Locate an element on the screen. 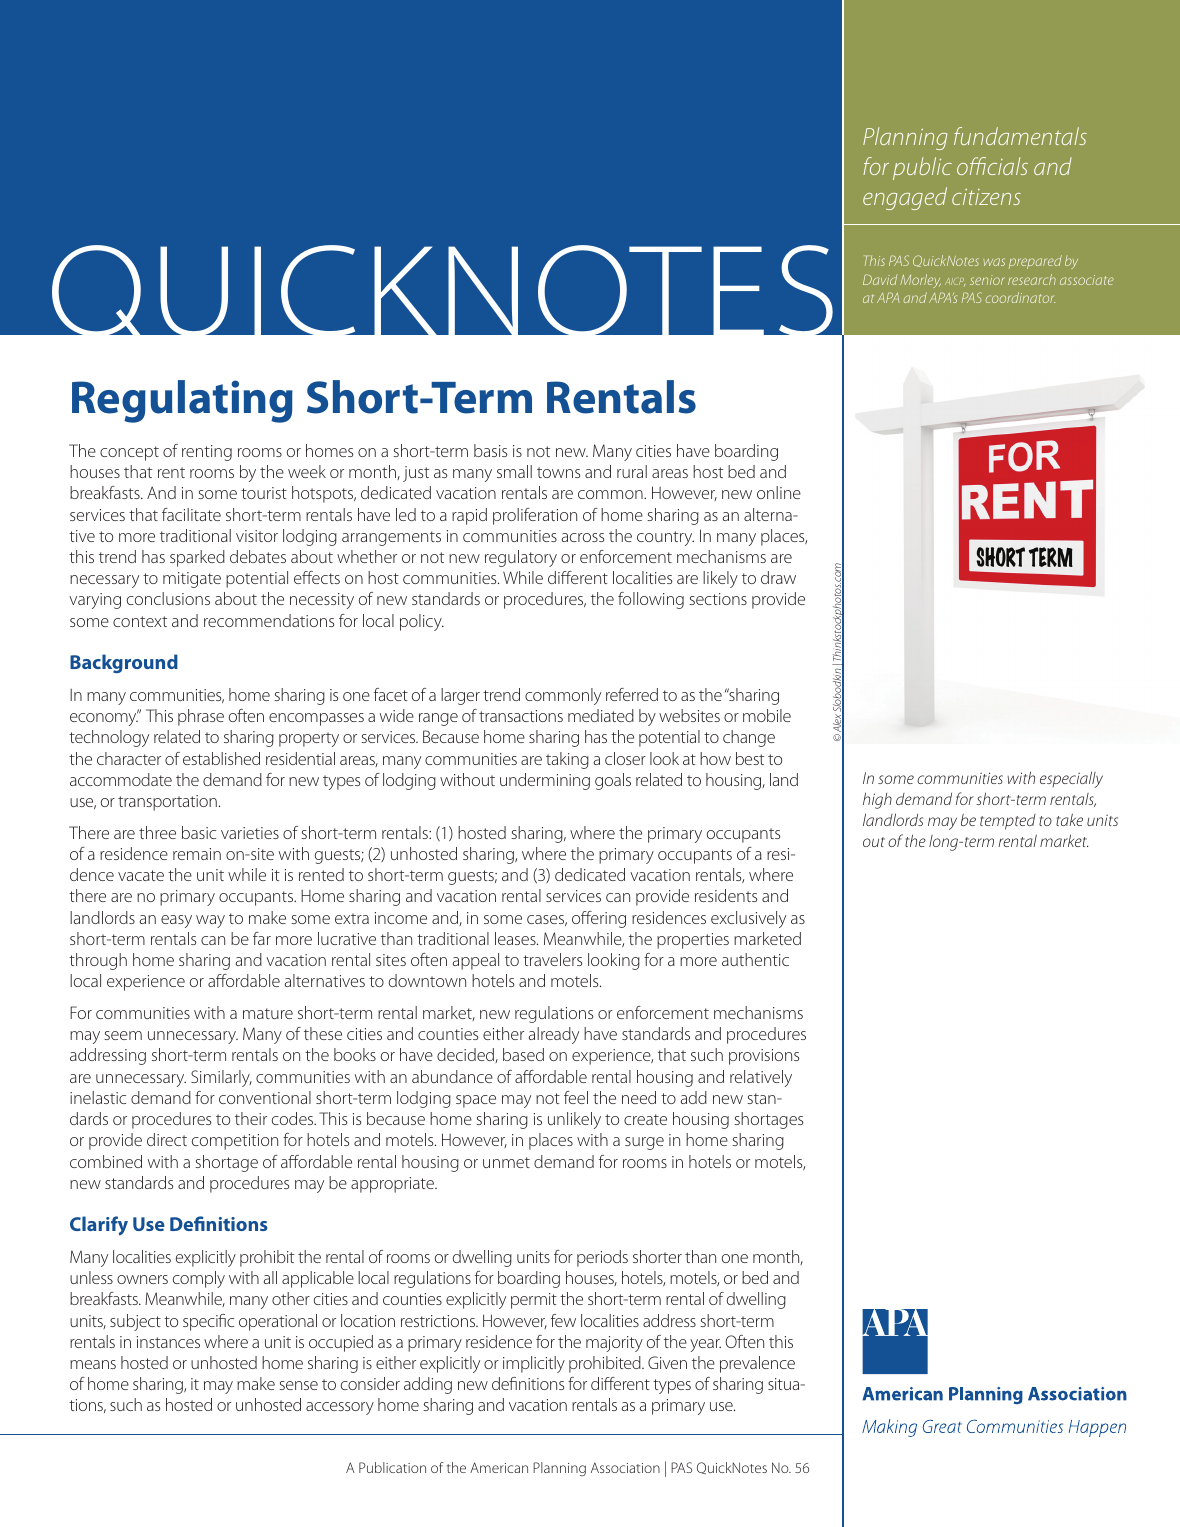 The height and width of the screenshot is (1527, 1180). already is located at coordinates (554, 1035).
